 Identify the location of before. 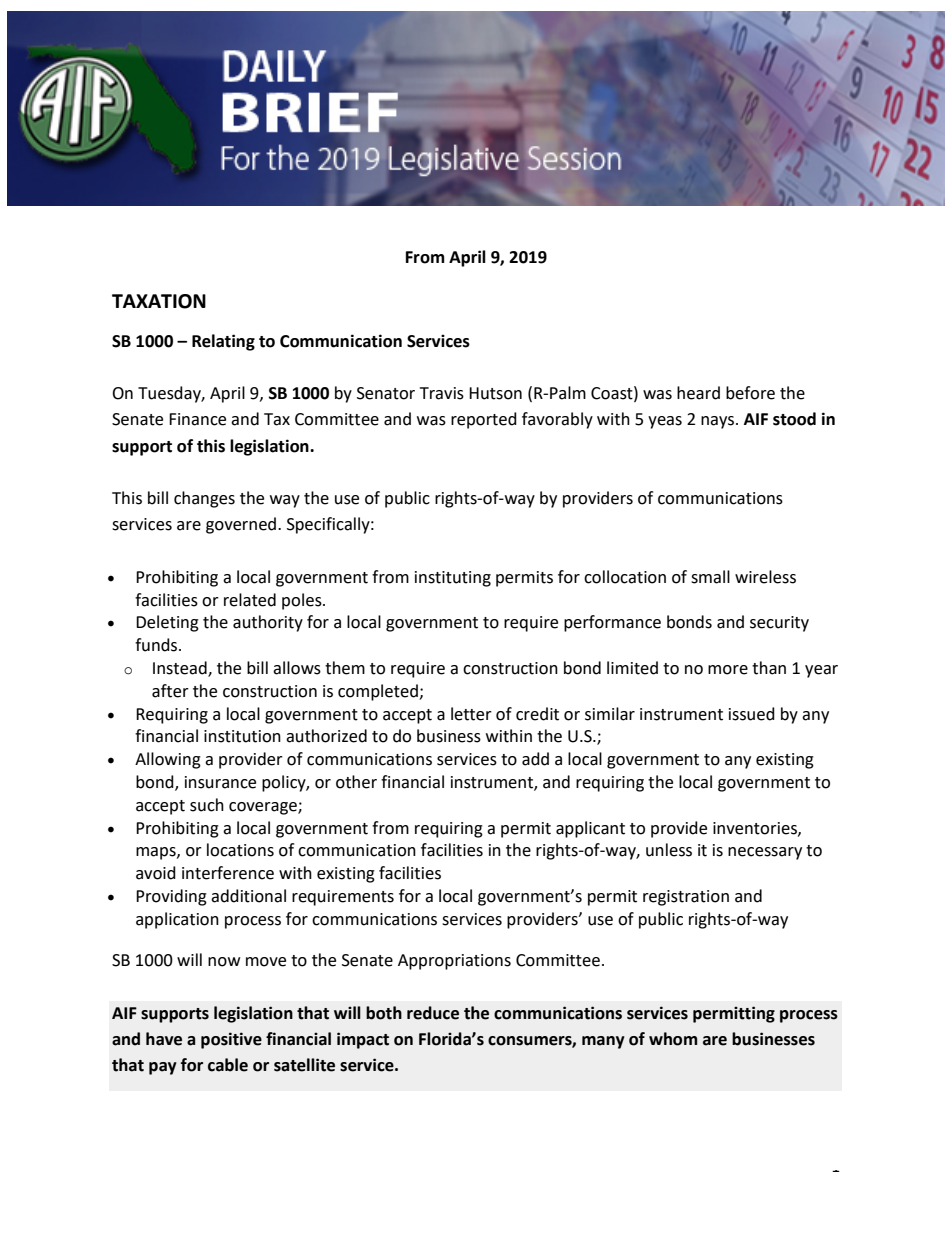
(750, 393).
